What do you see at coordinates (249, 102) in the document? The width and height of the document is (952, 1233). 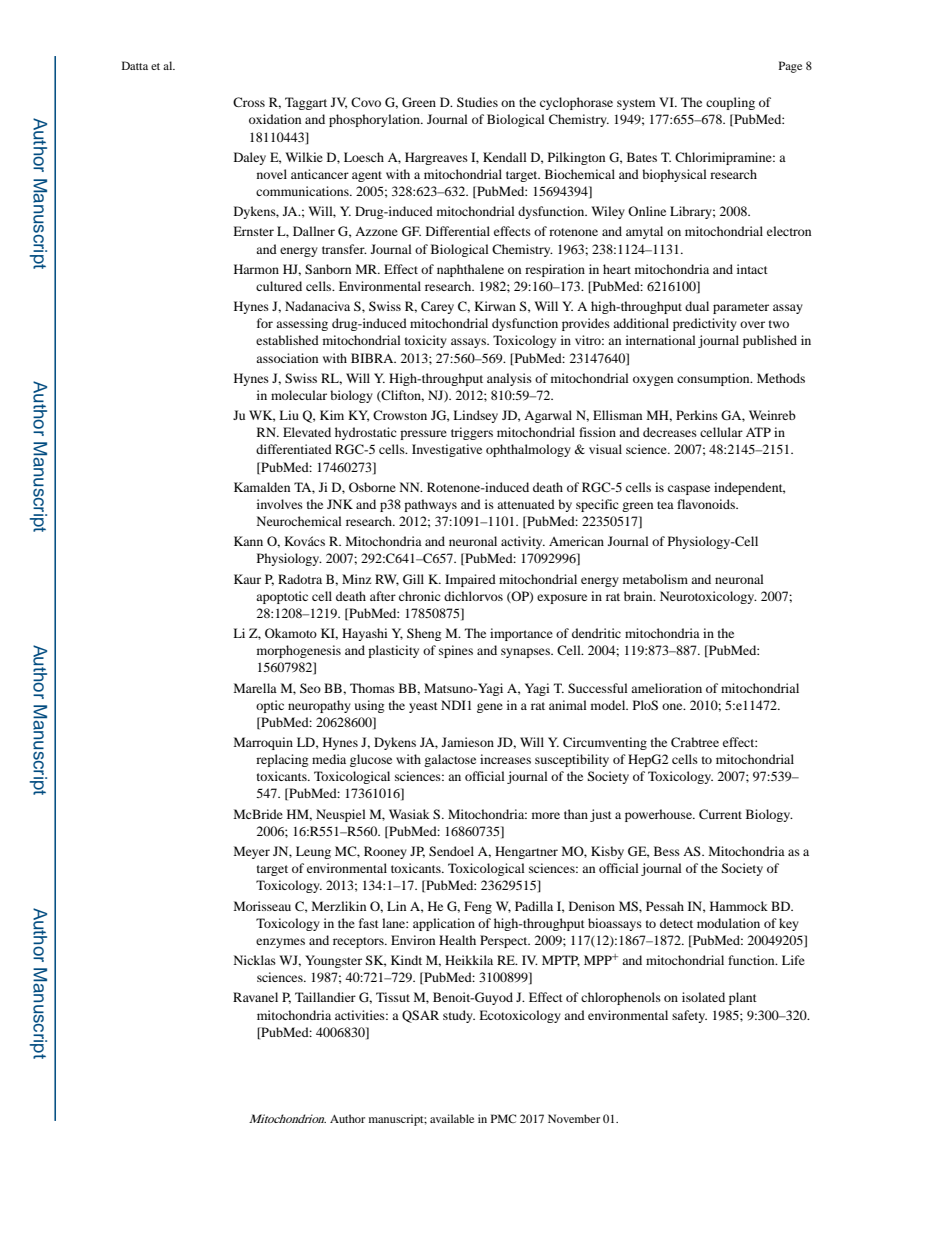 I see `Cross` at bounding box center [249, 102].
